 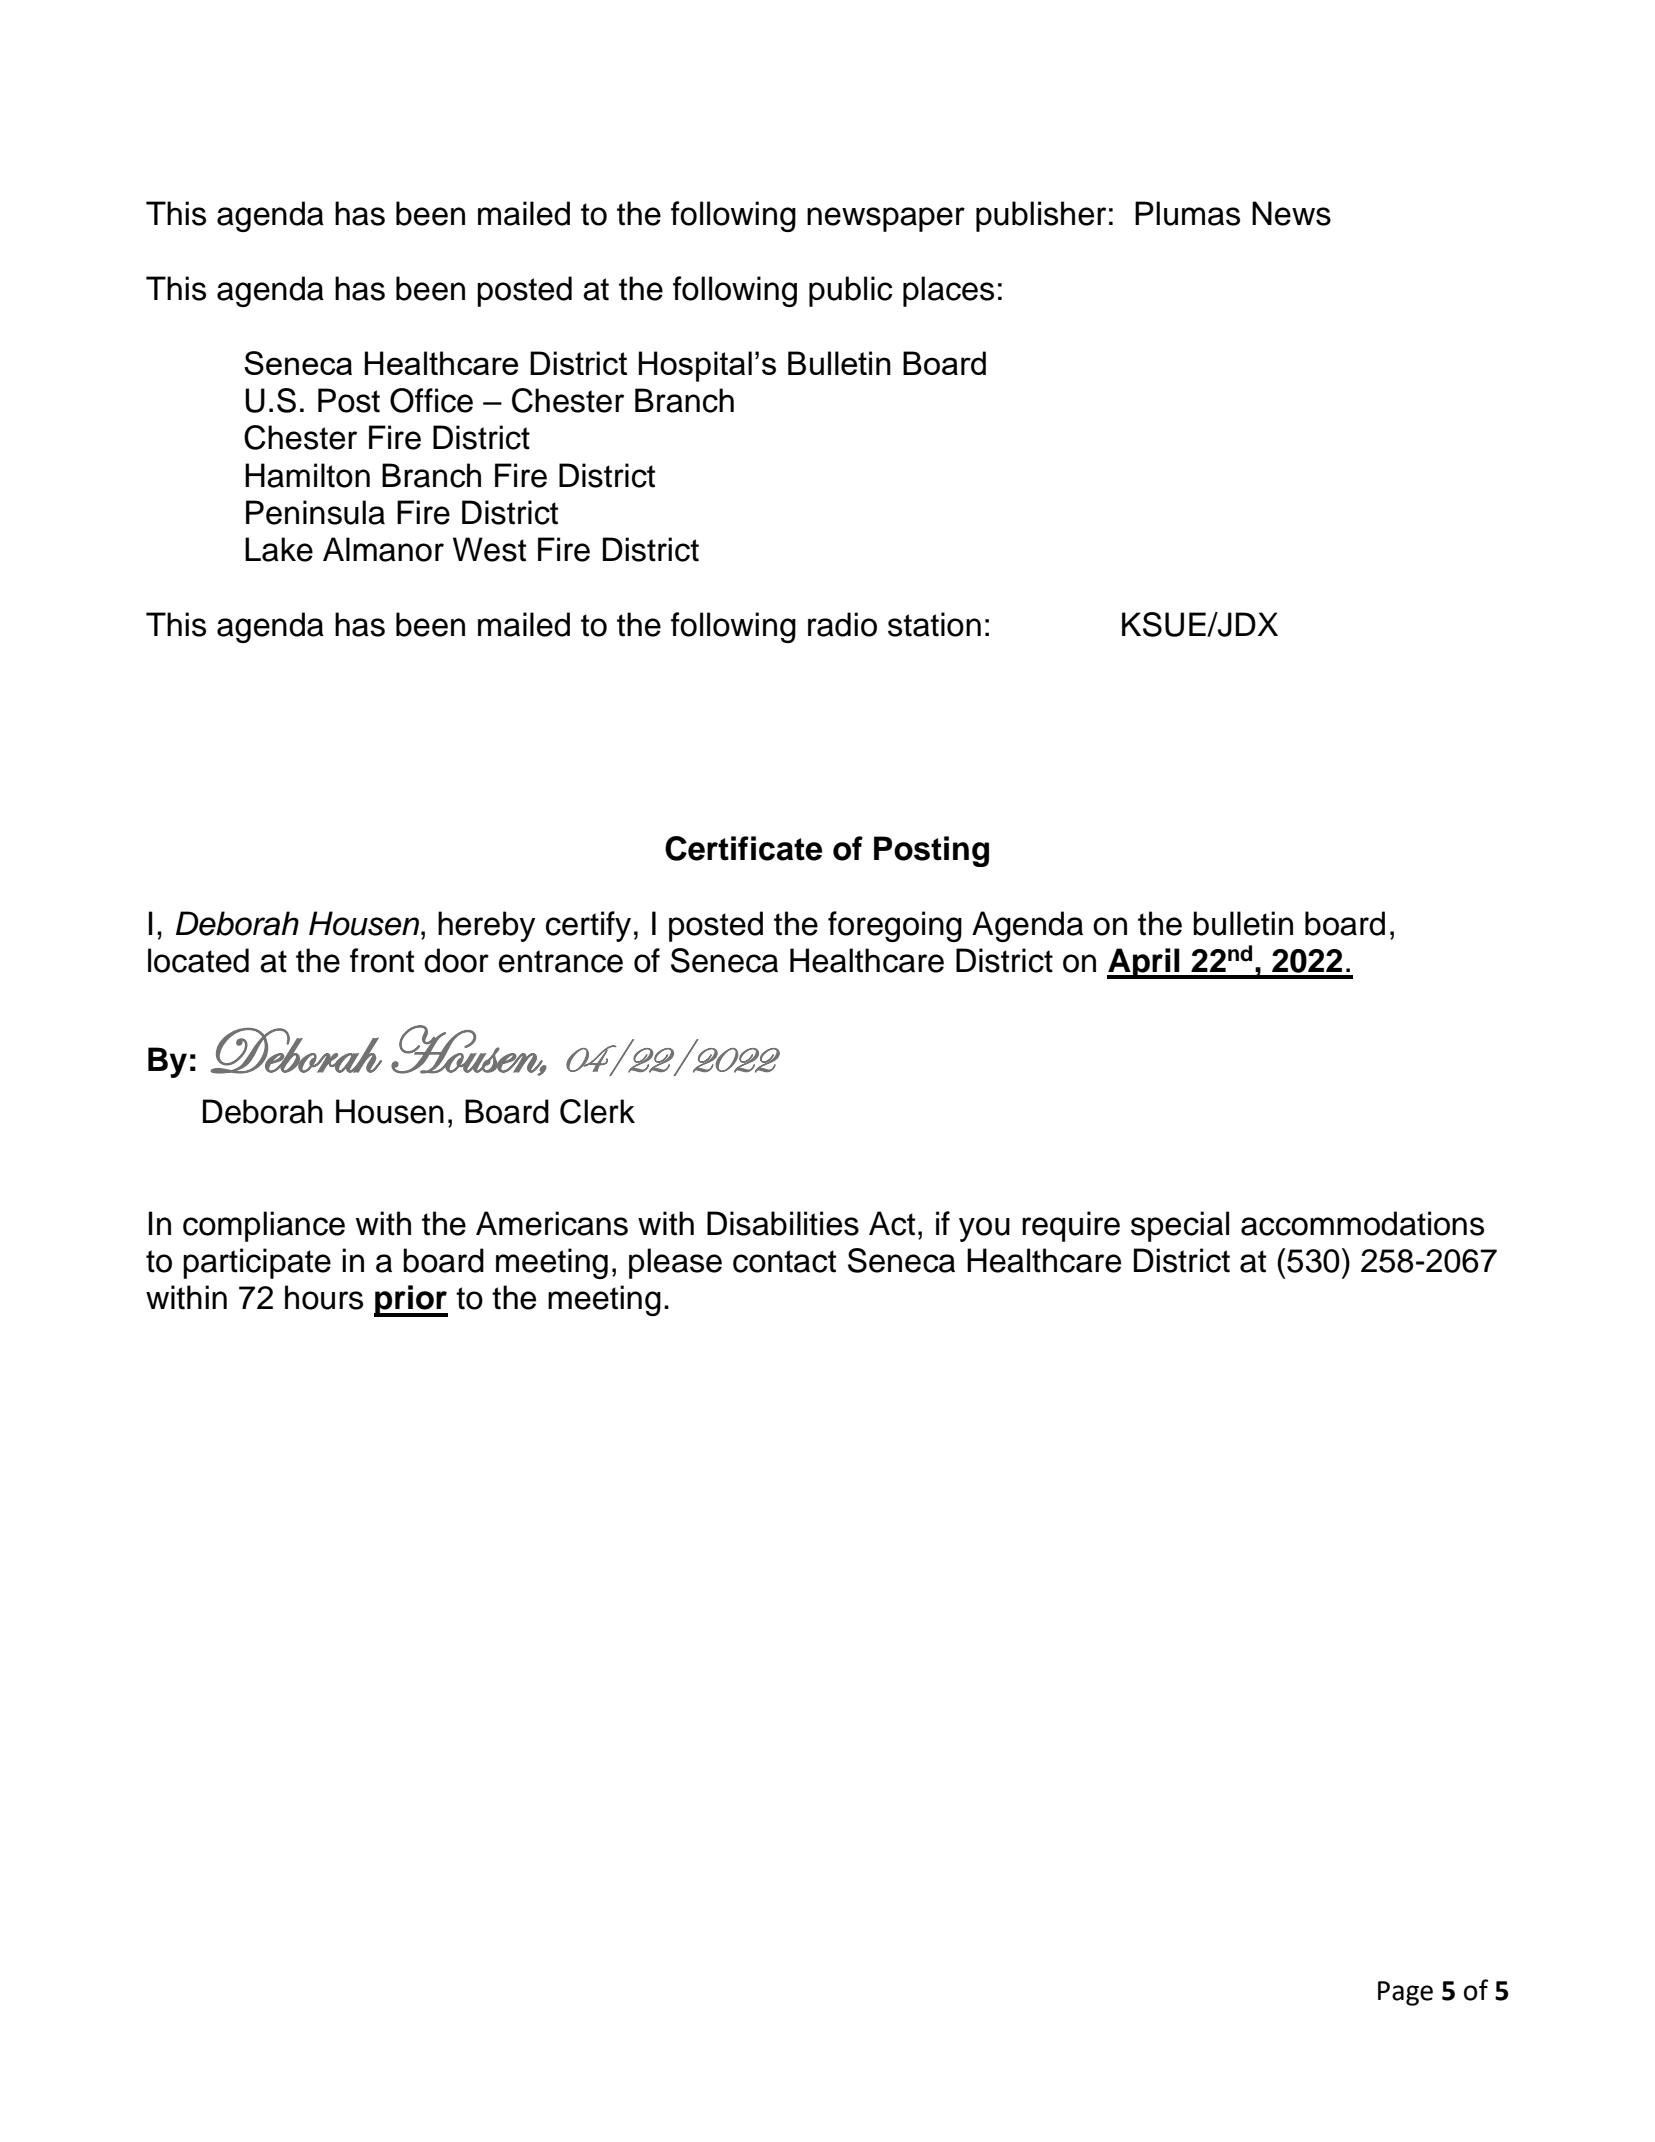 What do you see at coordinates (934, 624) in the document?
I see `station` at bounding box center [934, 624].
